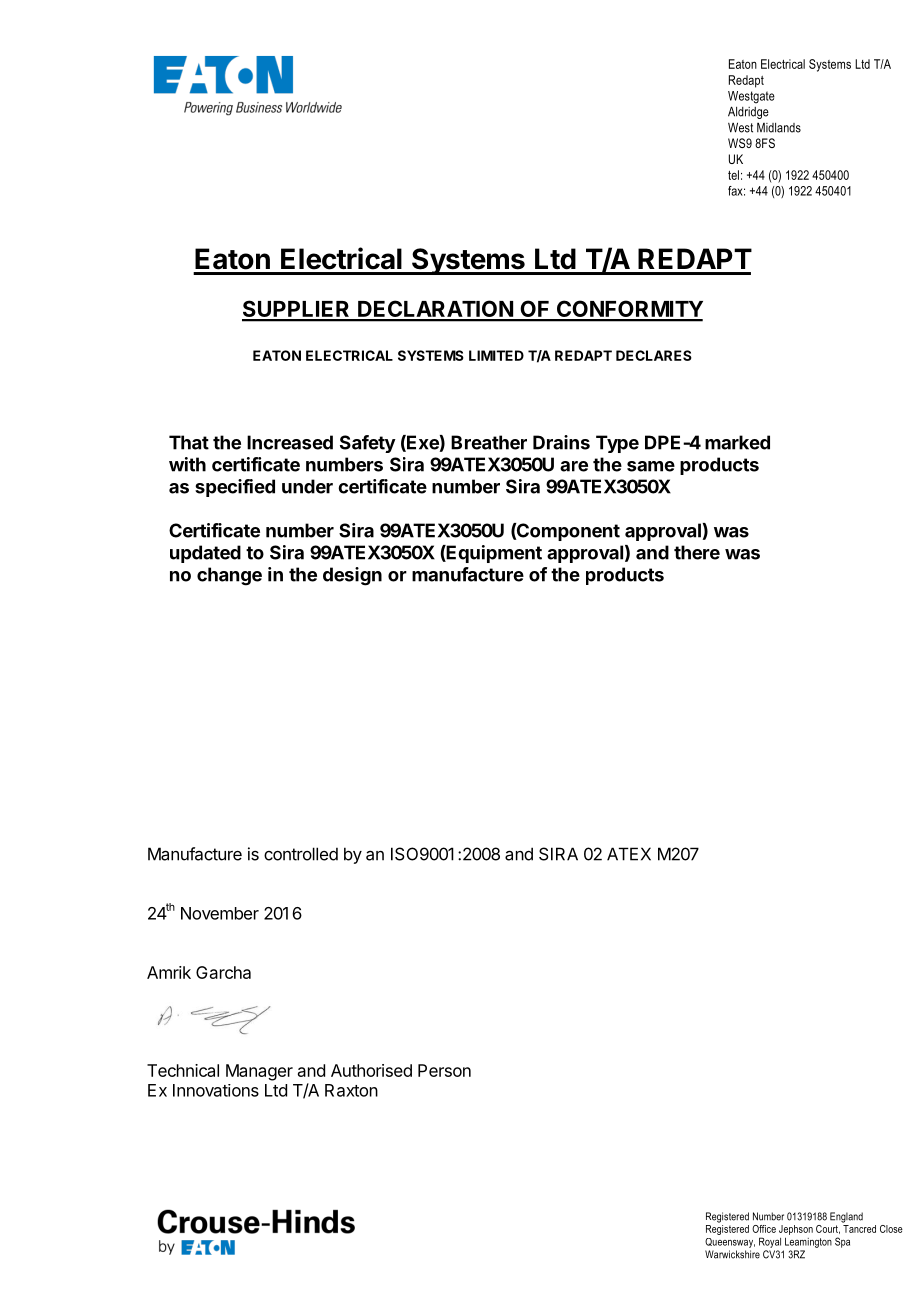 The height and width of the screenshot is (1308, 924). What do you see at coordinates (301, 854) in the screenshot?
I see `controlled` at bounding box center [301, 854].
